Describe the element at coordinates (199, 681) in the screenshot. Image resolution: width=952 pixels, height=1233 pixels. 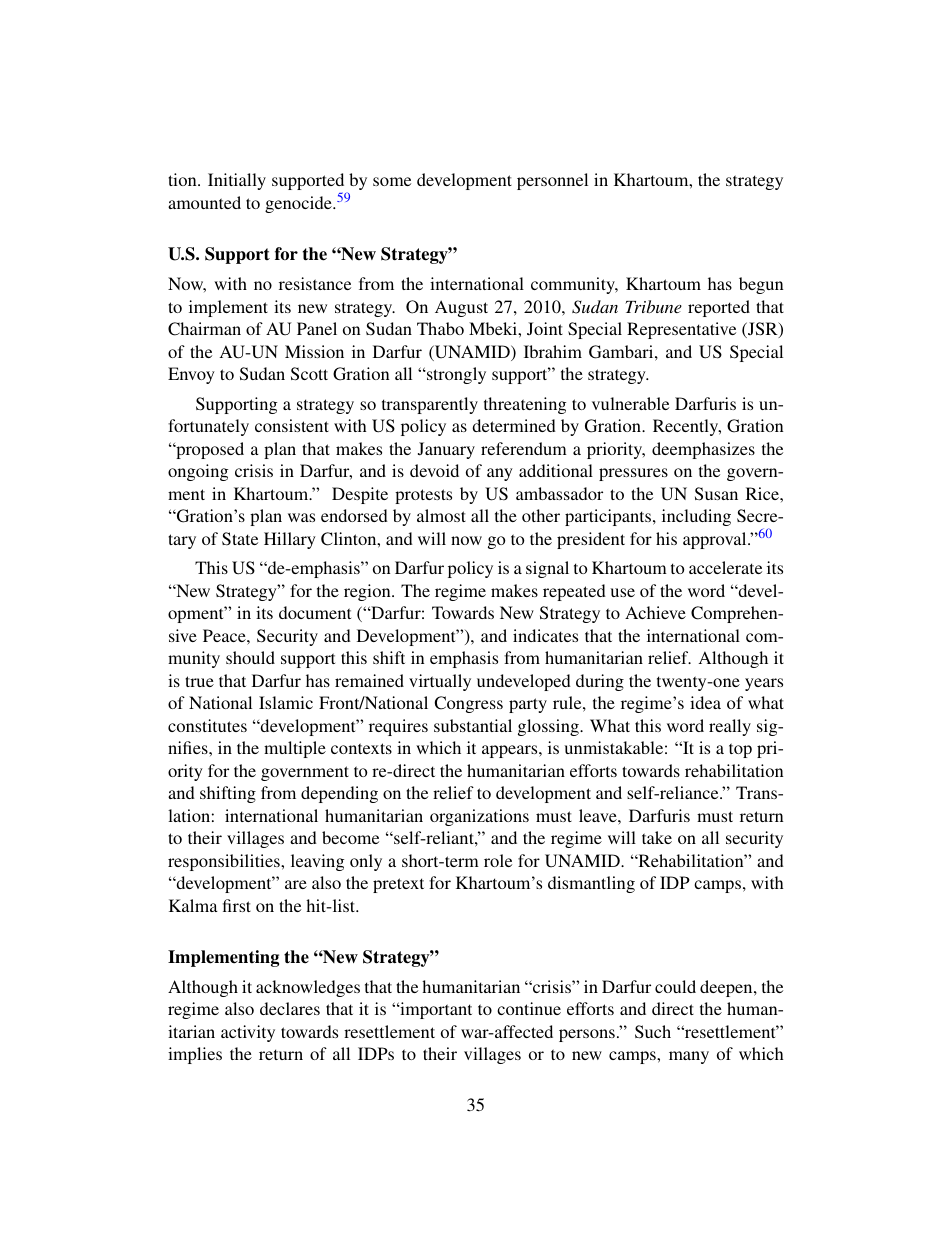
I see `true` at that location.
